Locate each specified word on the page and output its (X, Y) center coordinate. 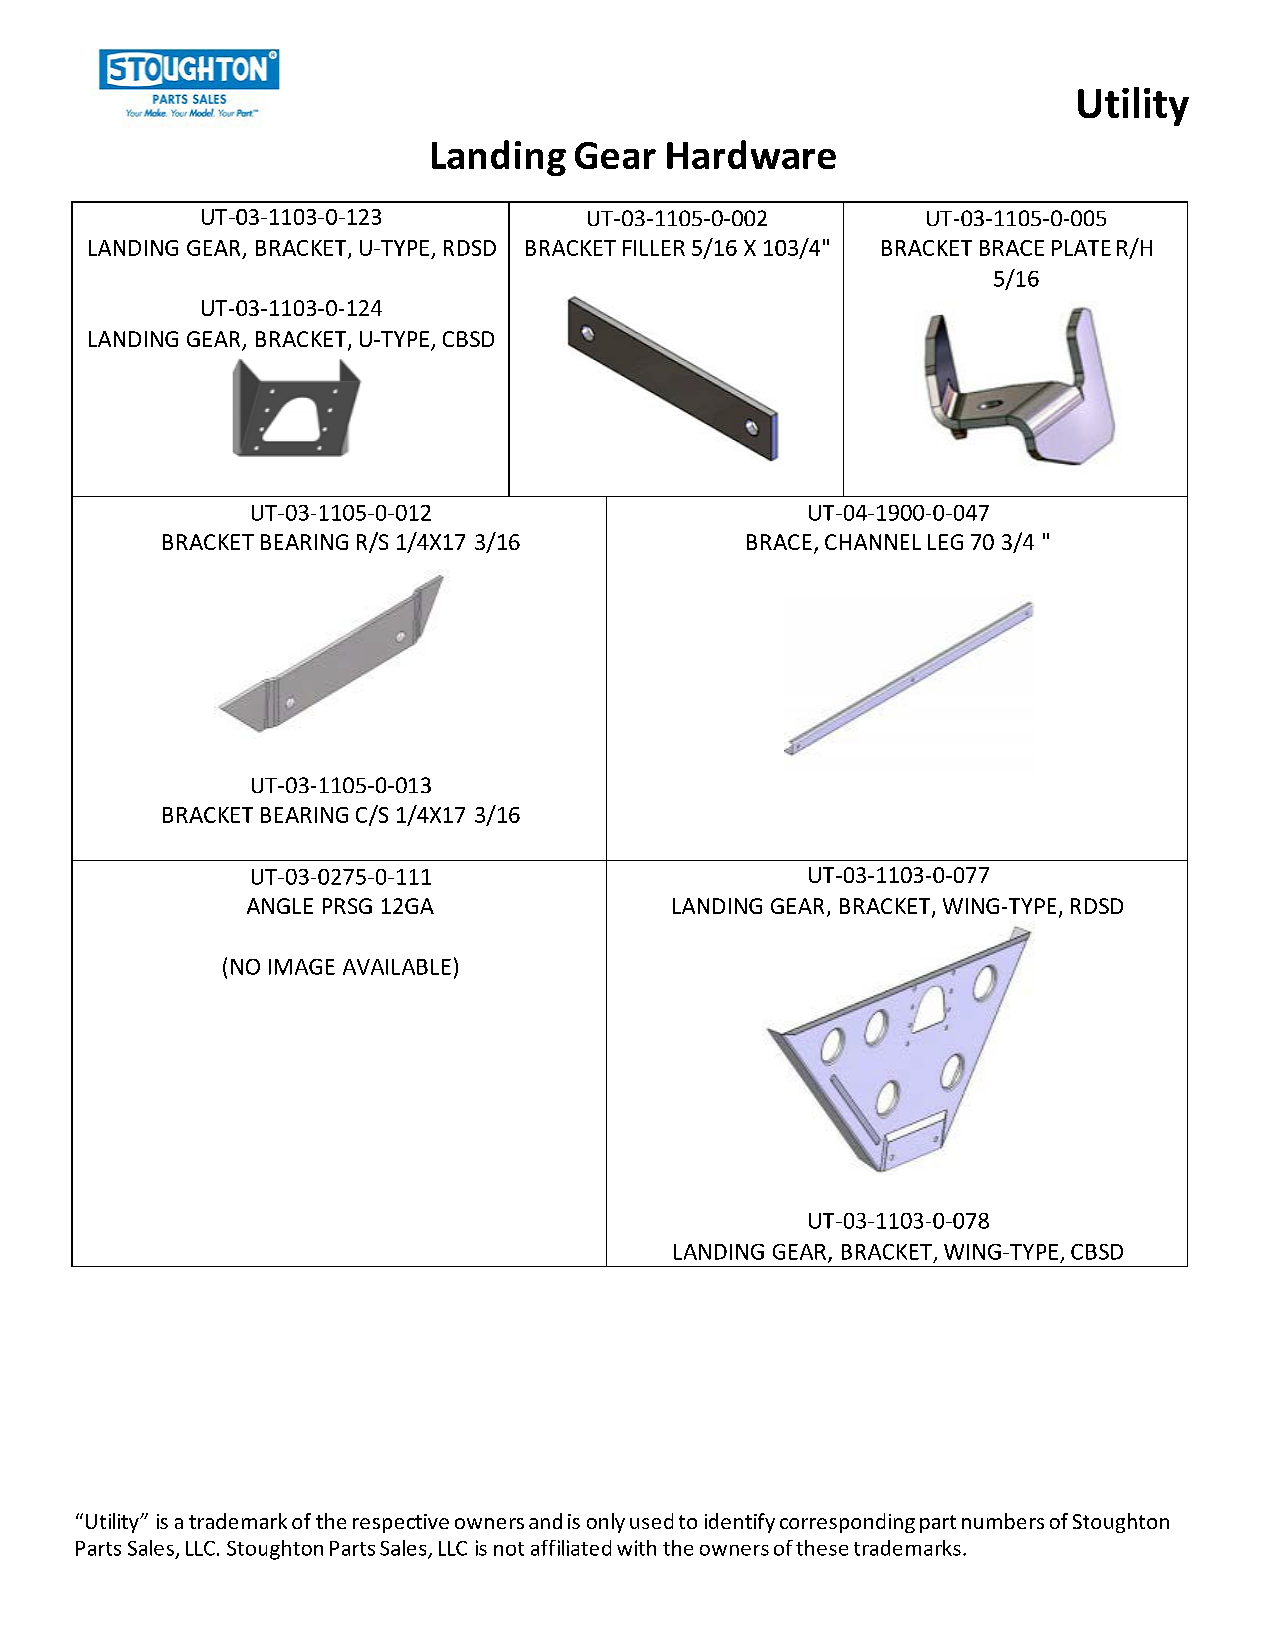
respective (401, 1523)
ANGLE (280, 906)
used (651, 1521)
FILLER (654, 248)
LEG (945, 542)
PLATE (1081, 248)
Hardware (751, 154)
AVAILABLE (397, 967)
